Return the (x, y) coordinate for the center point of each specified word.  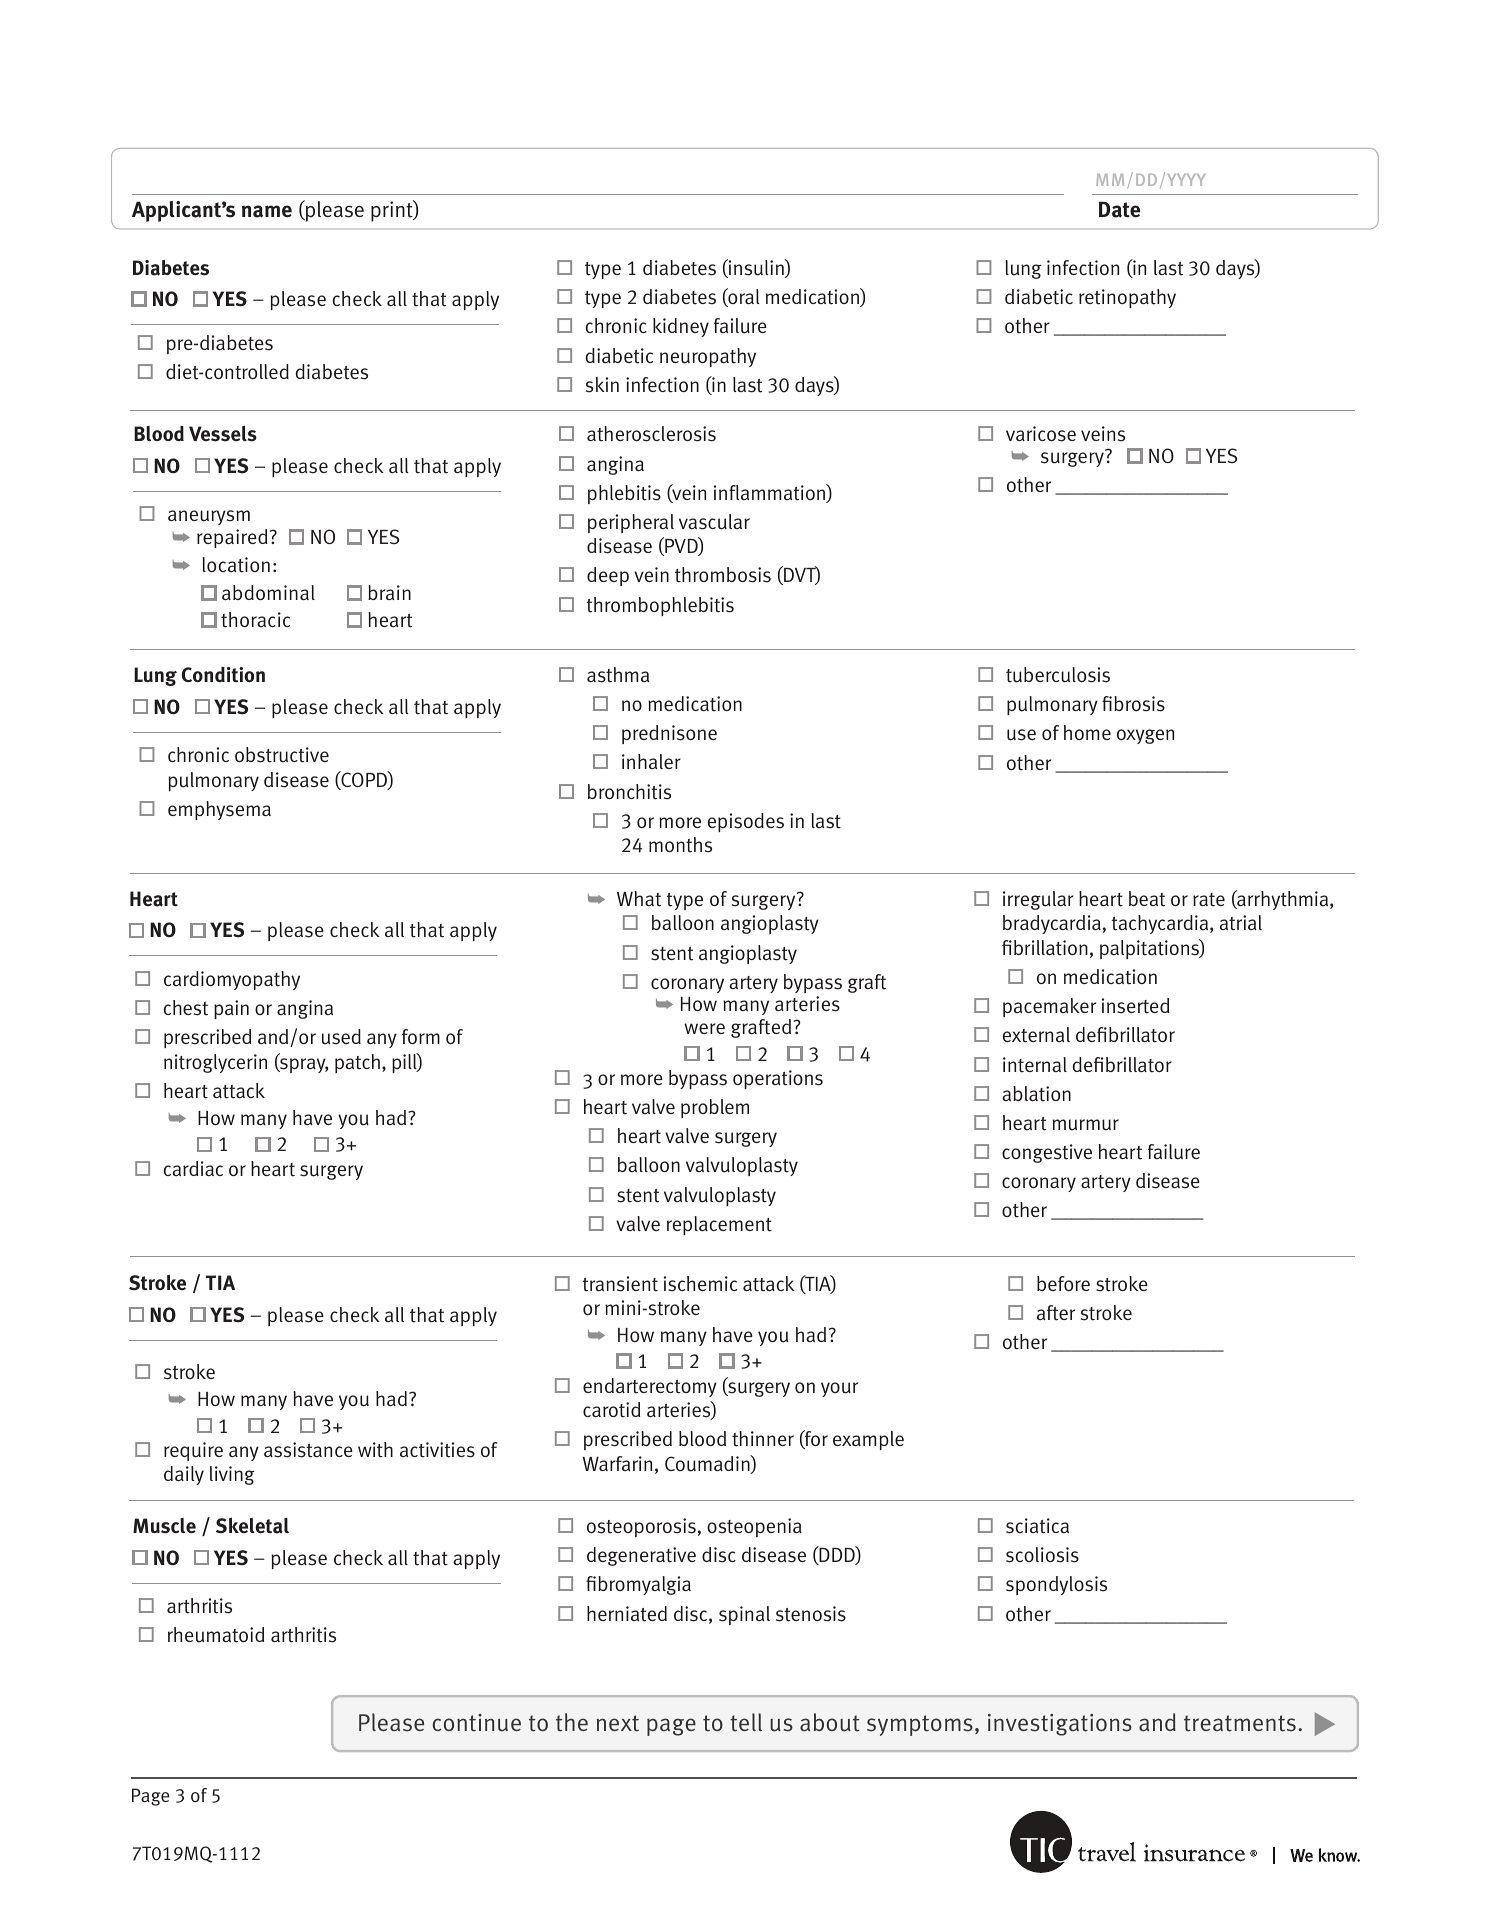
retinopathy (1127, 298)
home (1087, 732)
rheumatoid (216, 1635)
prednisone (669, 734)
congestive (1047, 1153)
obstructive (282, 755)
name (267, 211)
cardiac (193, 1168)
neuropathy (708, 357)
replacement (719, 1225)
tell (746, 1722)
